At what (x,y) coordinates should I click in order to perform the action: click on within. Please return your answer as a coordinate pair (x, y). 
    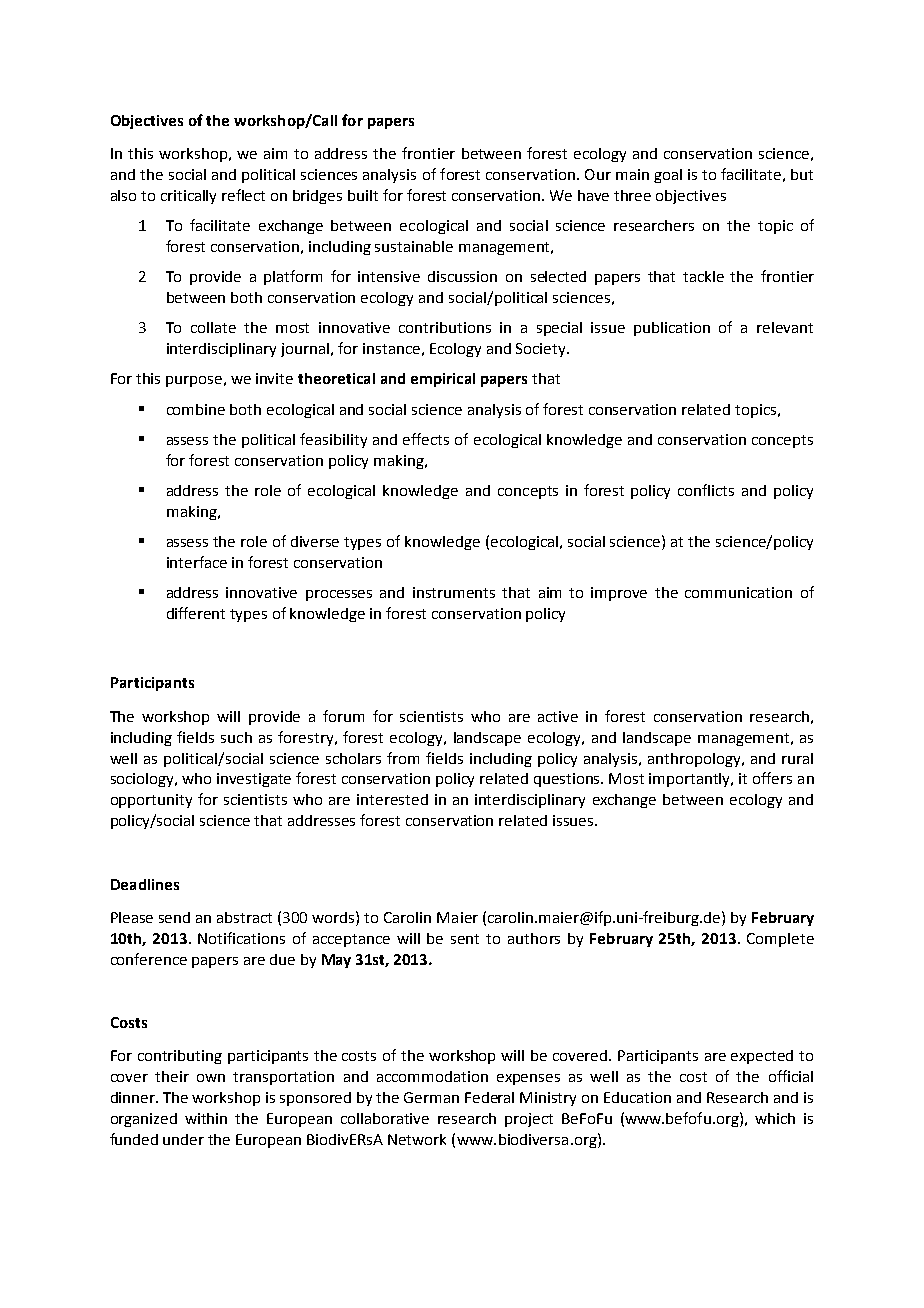
    Looking at the image, I should click on (206, 1118).
